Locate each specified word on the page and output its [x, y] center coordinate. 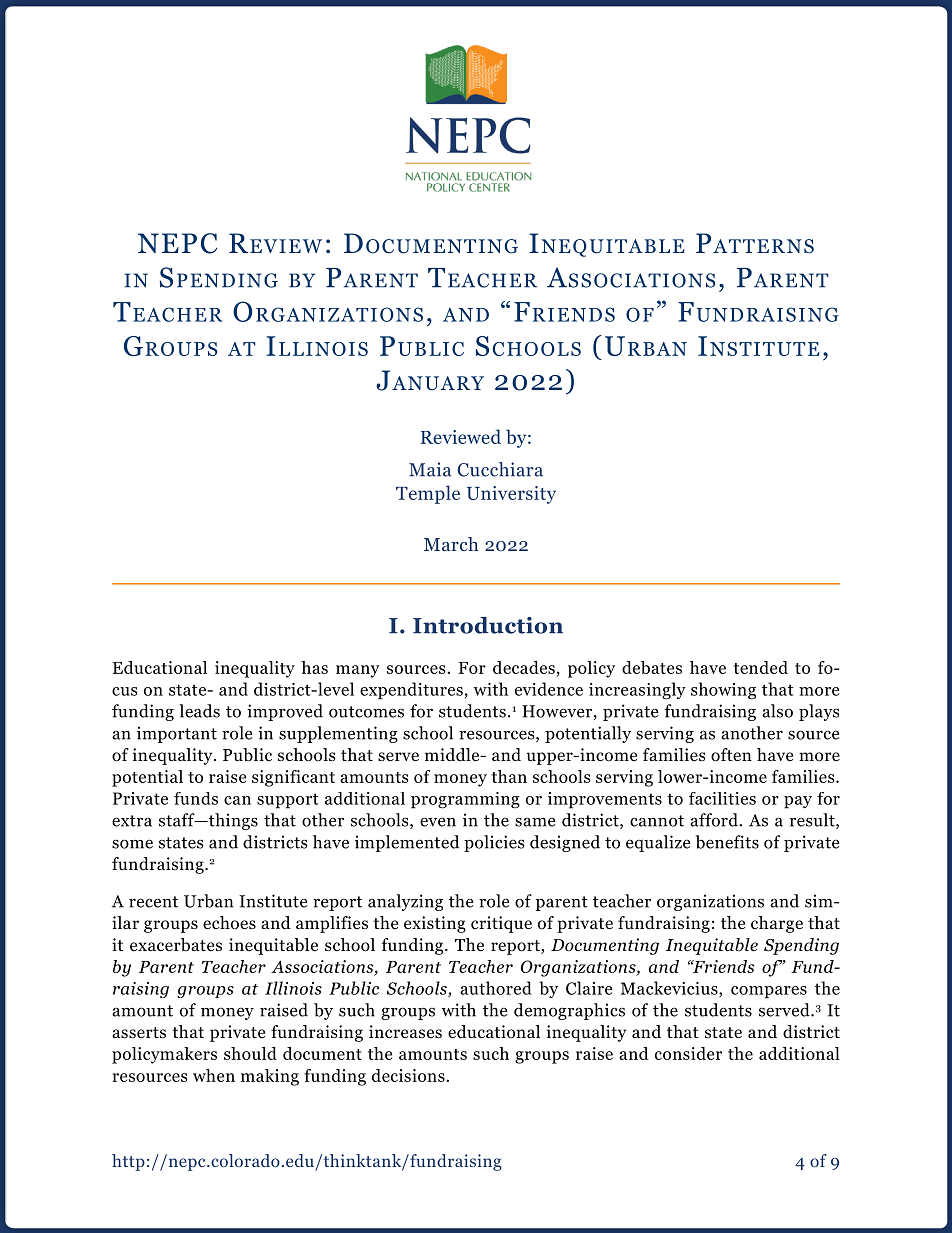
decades [524, 667]
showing [723, 690]
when [214, 1075]
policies [494, 843]
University [511, 495]
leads [199, 711]
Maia [430, 469]
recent [153, 902]
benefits [727, 842]
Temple [428, 494]
